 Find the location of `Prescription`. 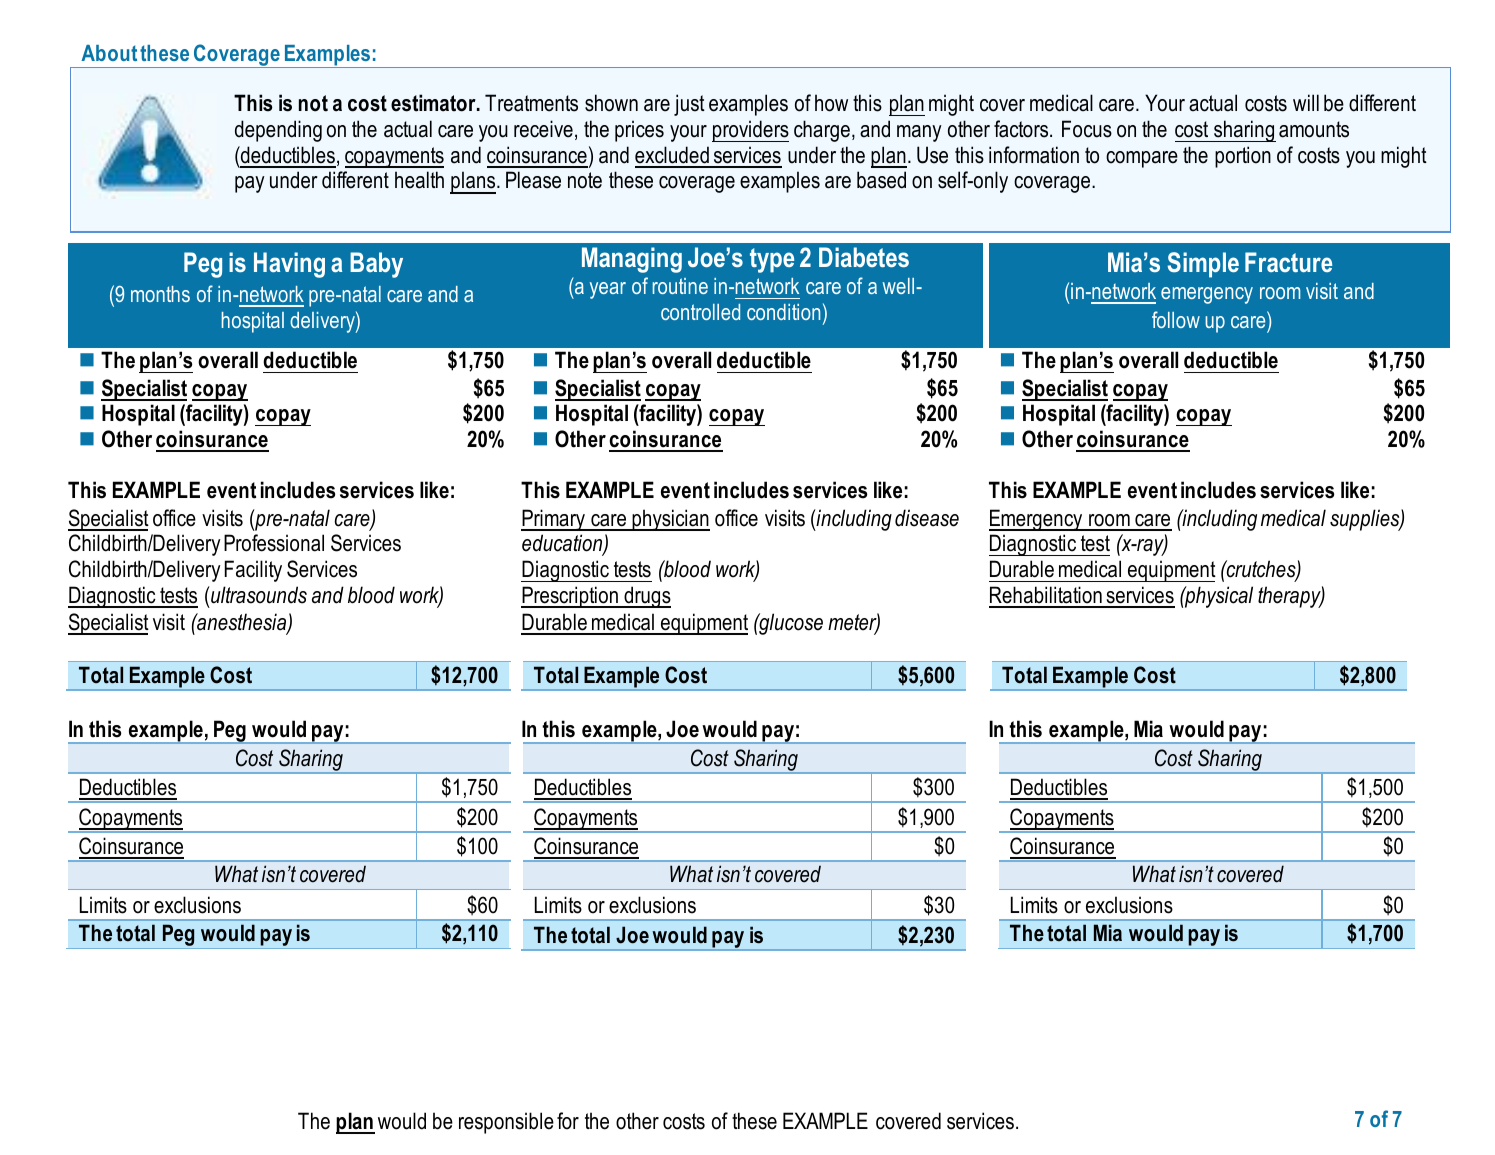

Prescription is located at coordinates (571, 597).
